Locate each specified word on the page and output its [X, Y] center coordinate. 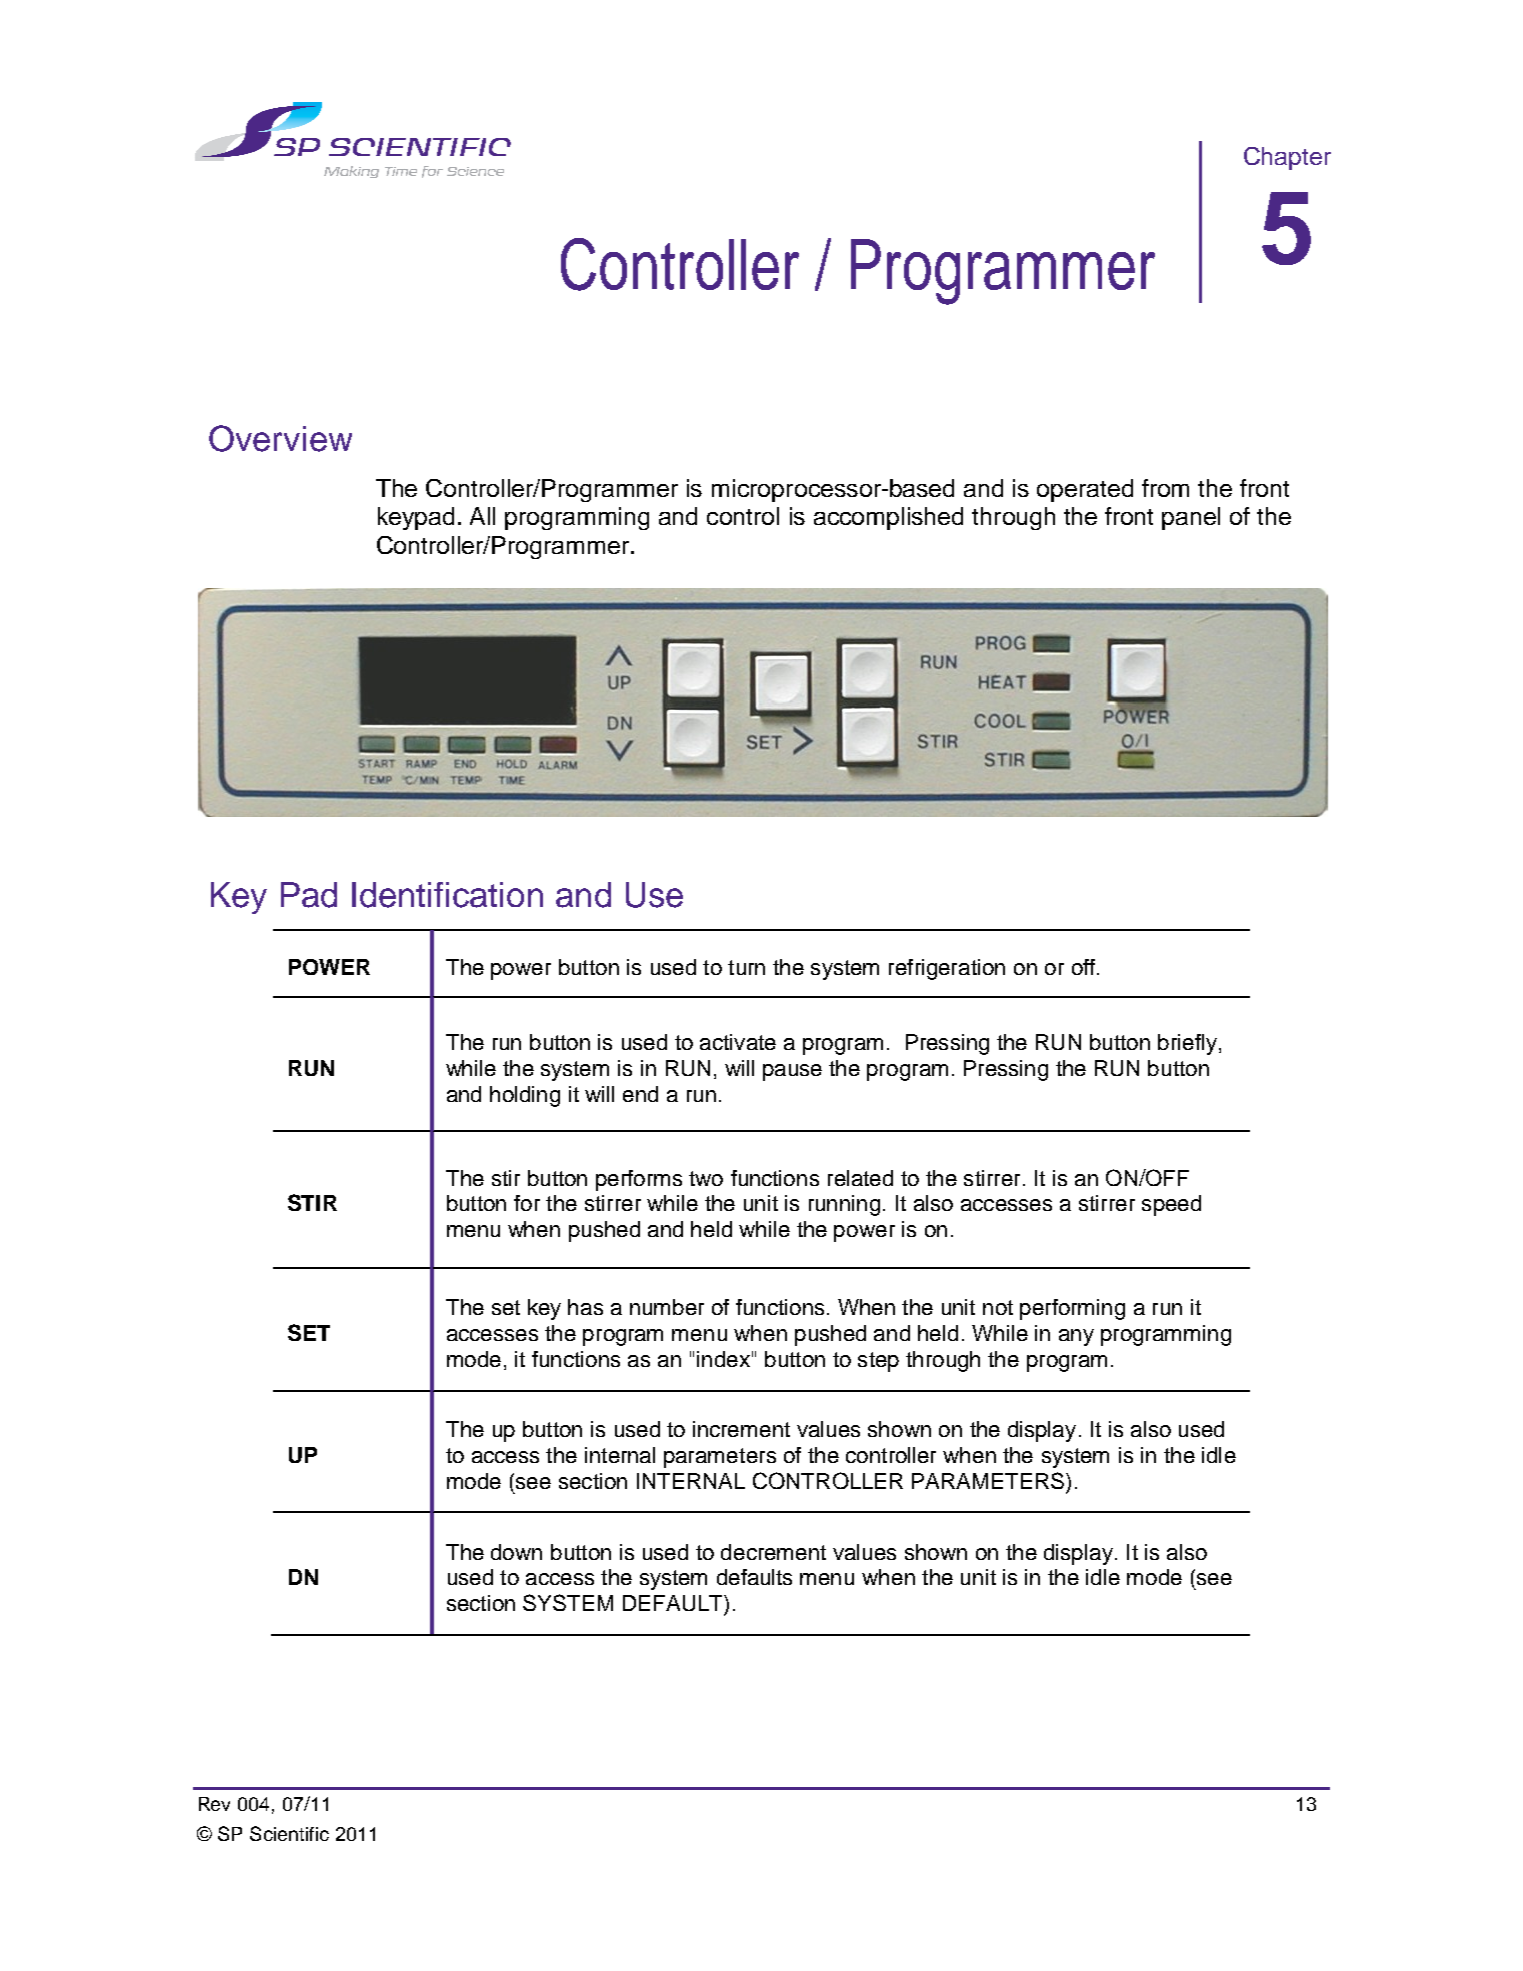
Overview [280, 438]
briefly [1189, 1044]
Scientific [289, 1833]
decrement [773, 1552]
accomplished [888, 518]
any [1076, 1337]
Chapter [1287, 158]
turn [746, 967]
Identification [447, 895]
